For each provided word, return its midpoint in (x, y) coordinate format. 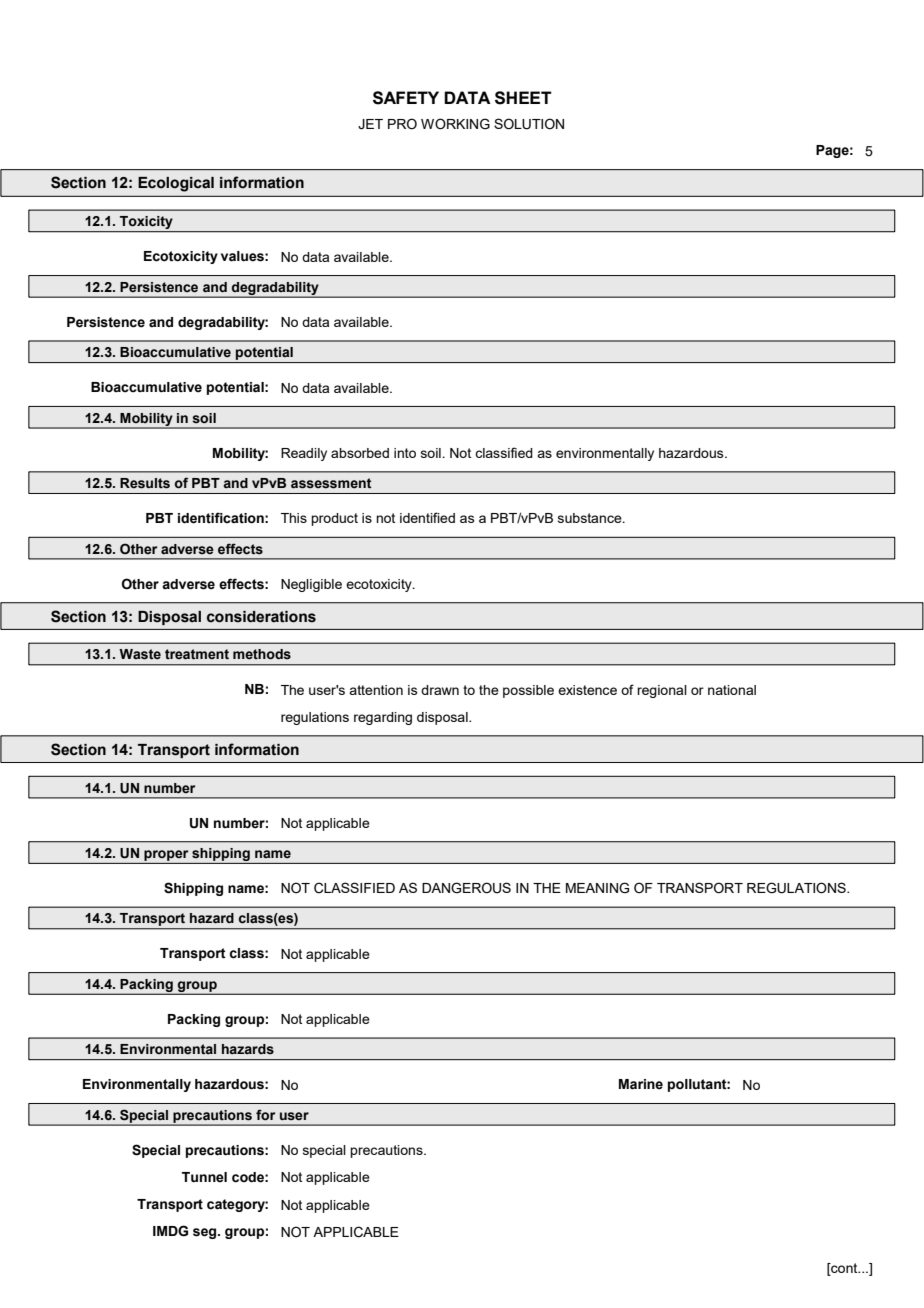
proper (166, 855)
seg (206, 1233)
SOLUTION (529, 124)
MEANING (597, 888)
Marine (641, 1084)
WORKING (455, 124)
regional (662, 691)
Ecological (176, 184)
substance (591, 518)
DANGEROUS (466, 888)
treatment (197, 654)
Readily (304, 454)
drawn (440, 690)
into (405, 453)
